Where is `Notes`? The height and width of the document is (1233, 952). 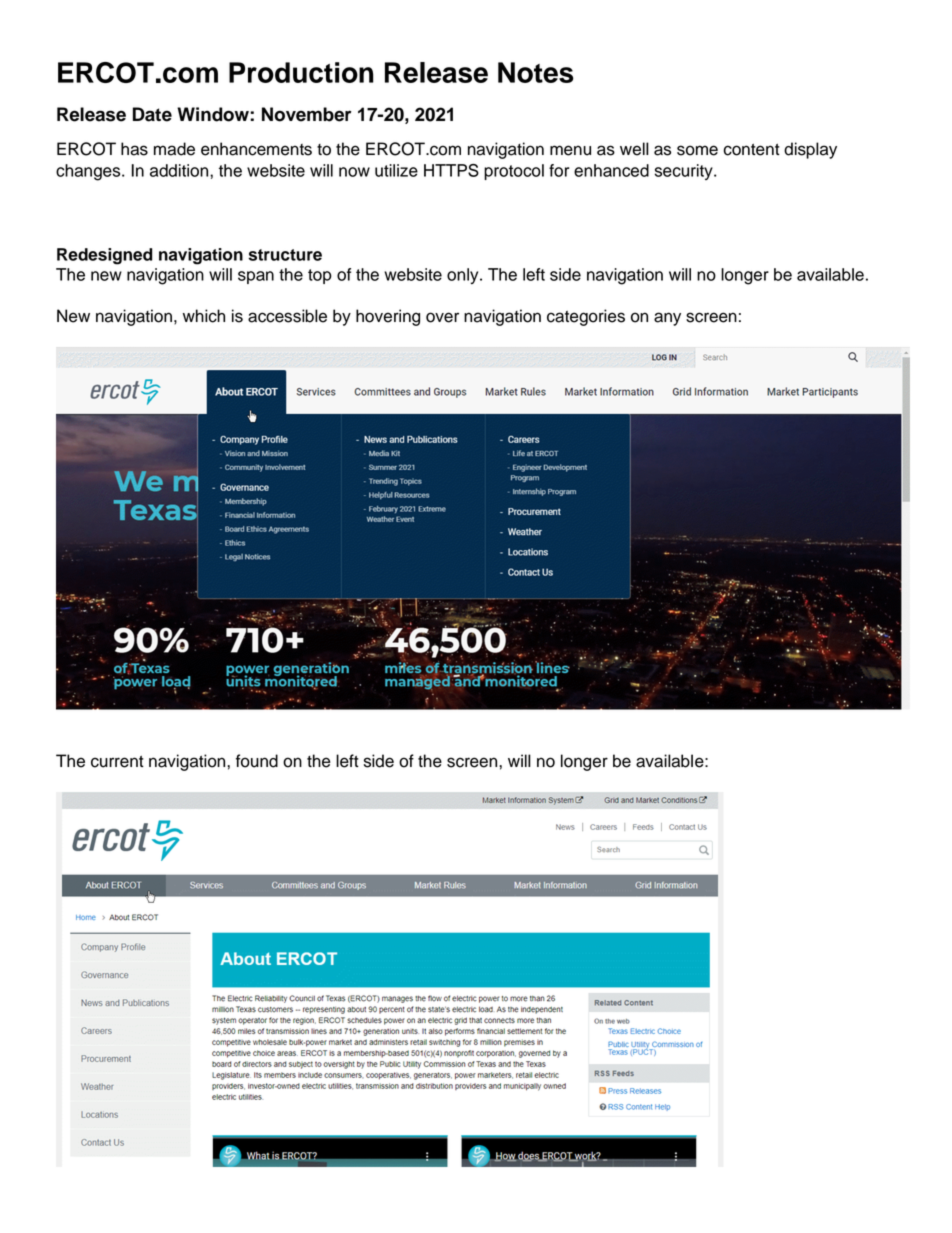
Notes is located at coordinates (536, 72).
